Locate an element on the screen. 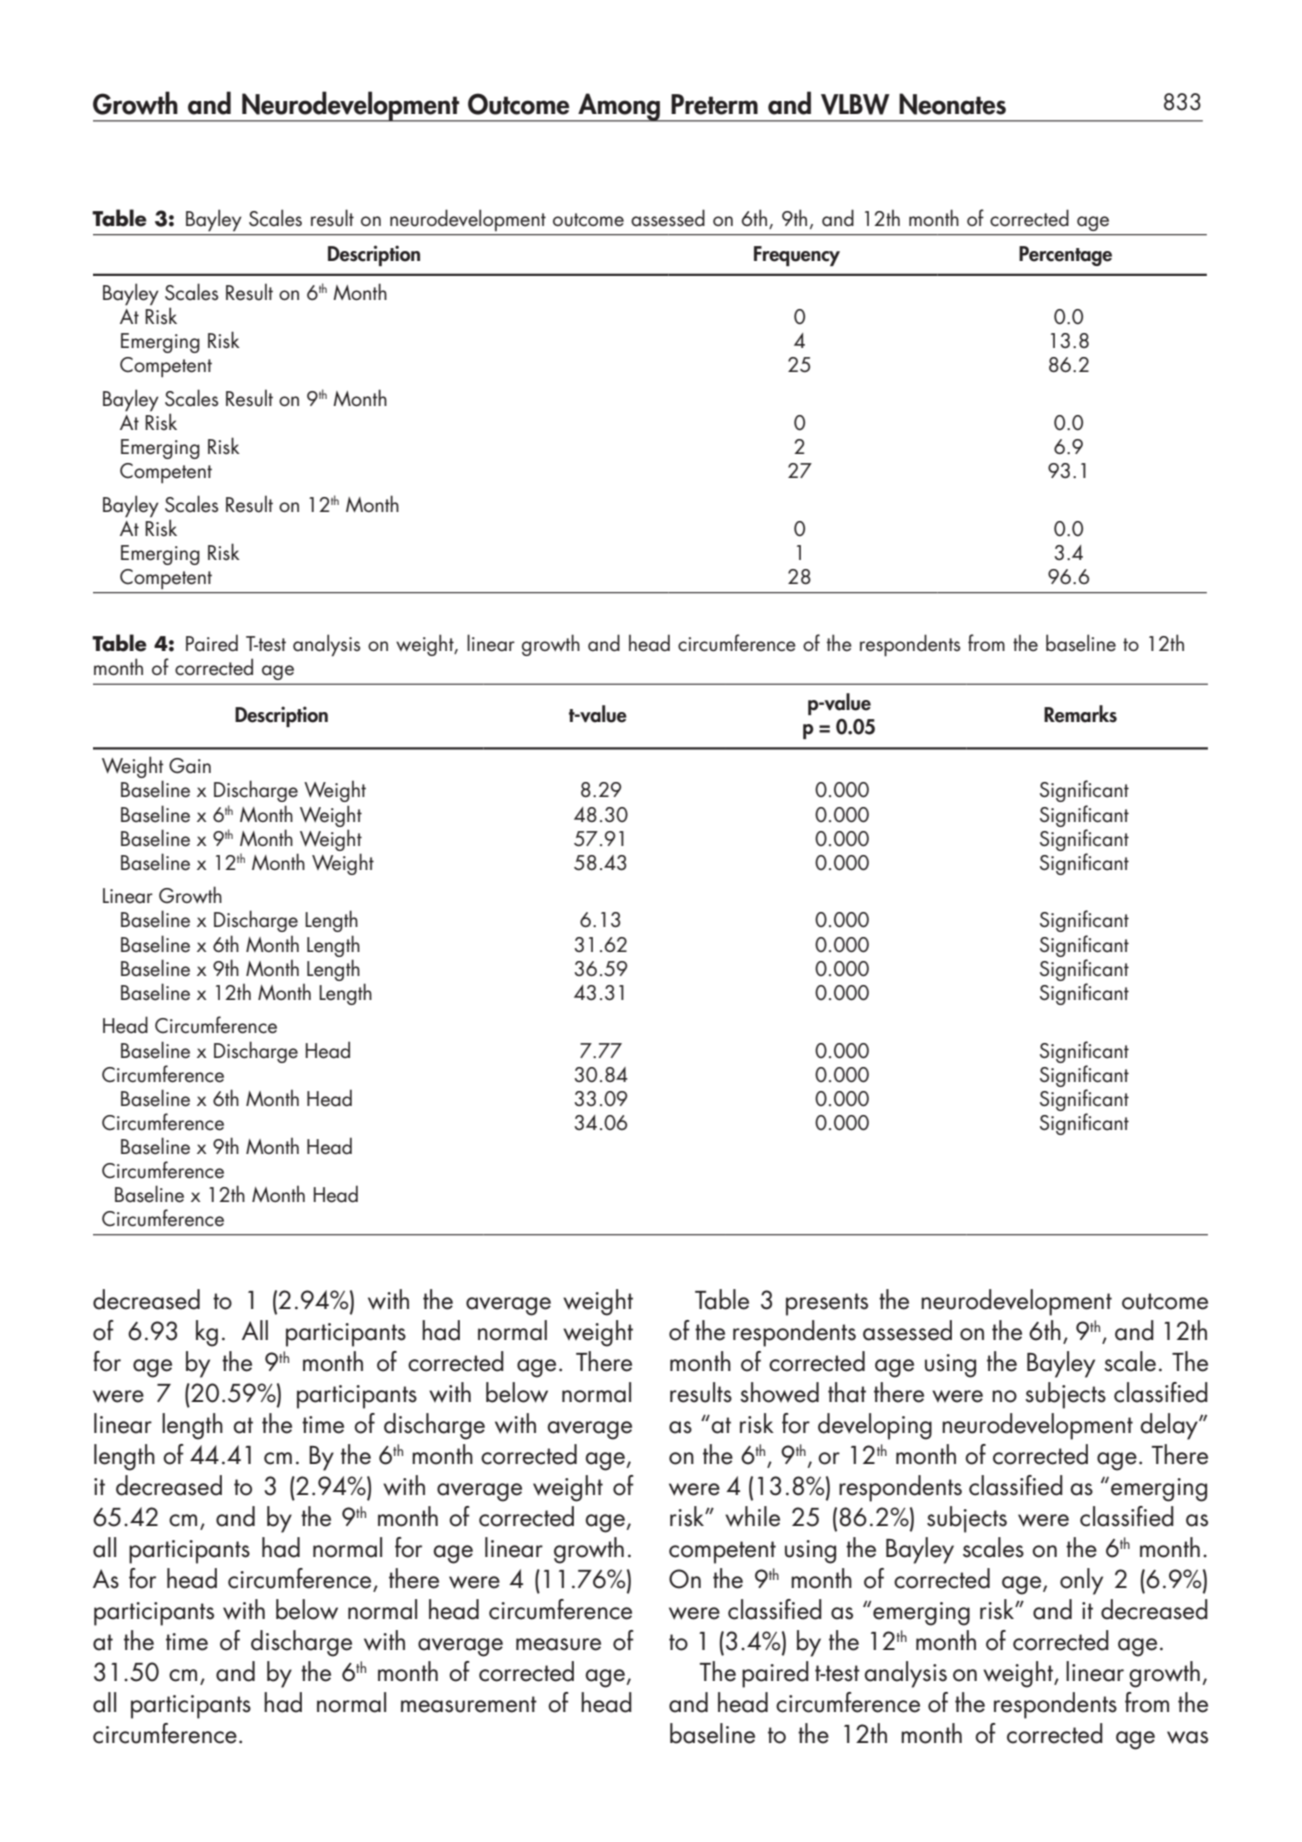 This screenshot has width=1302, height=1842. Among is located at coordinates (619, 107).
